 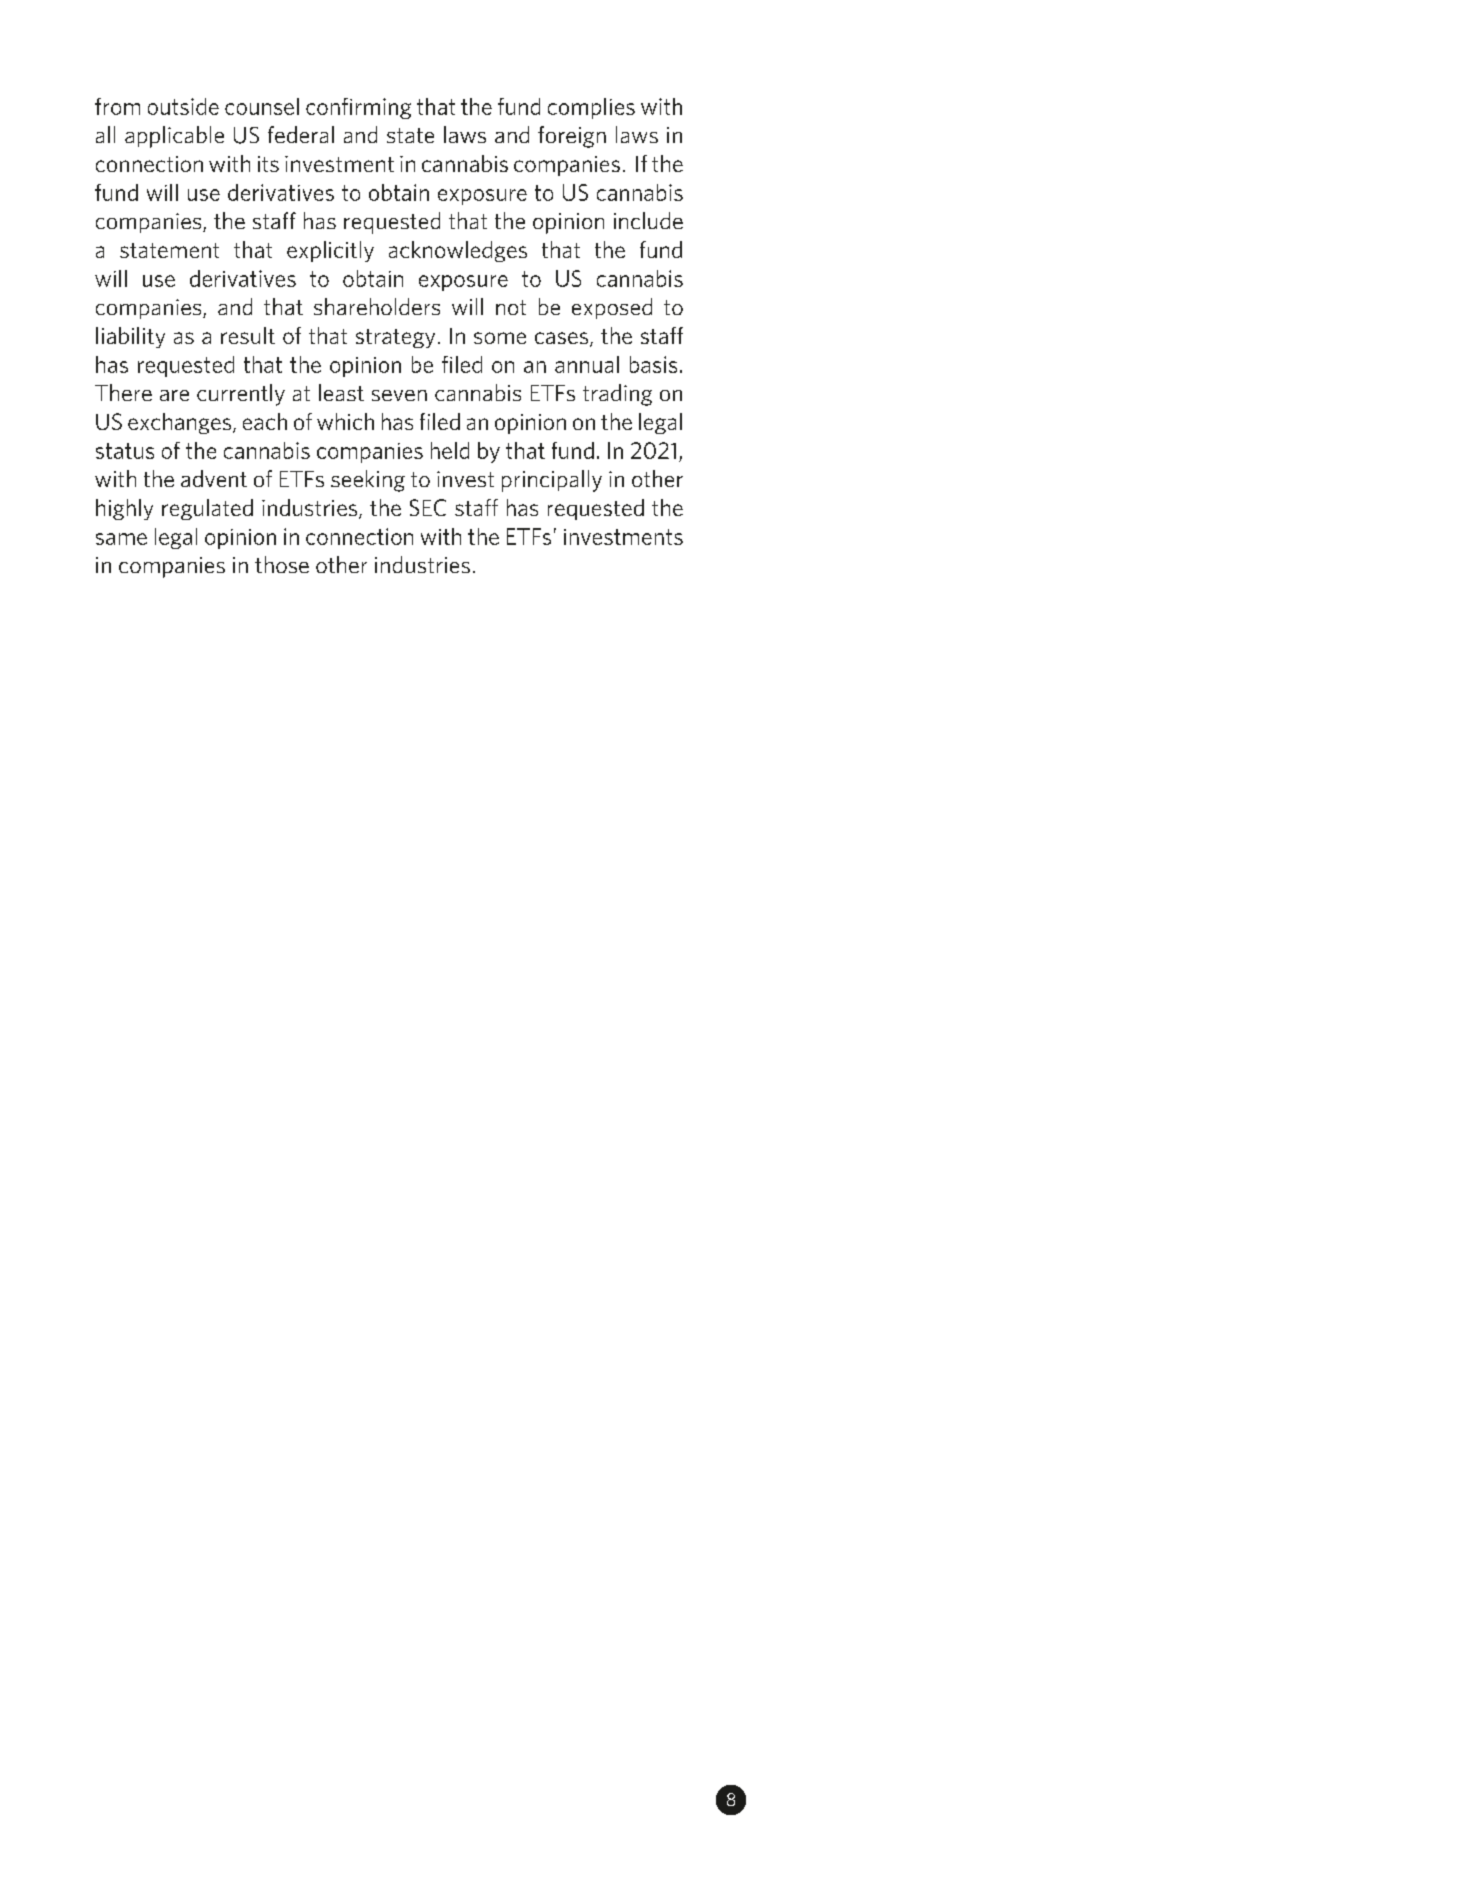 What do you see at coordinates (591, 108) in the screenshot?
I see `complies` at bounding box center [591, 108].
